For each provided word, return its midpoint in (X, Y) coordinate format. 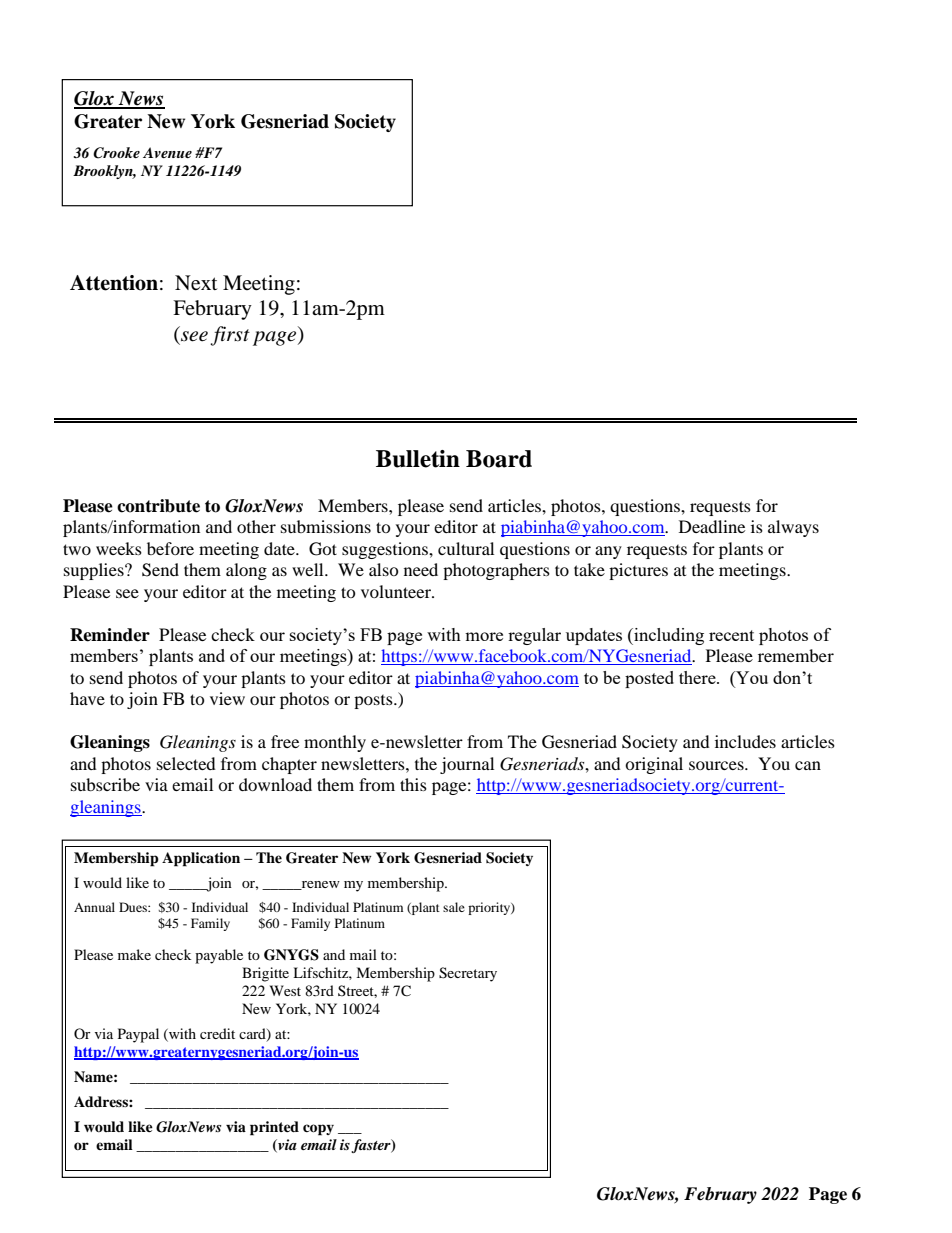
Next (196, 283)
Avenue (167, 152)
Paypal (138, 1035)
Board (499, 459)
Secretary (468, 974)
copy (318, 1130)
